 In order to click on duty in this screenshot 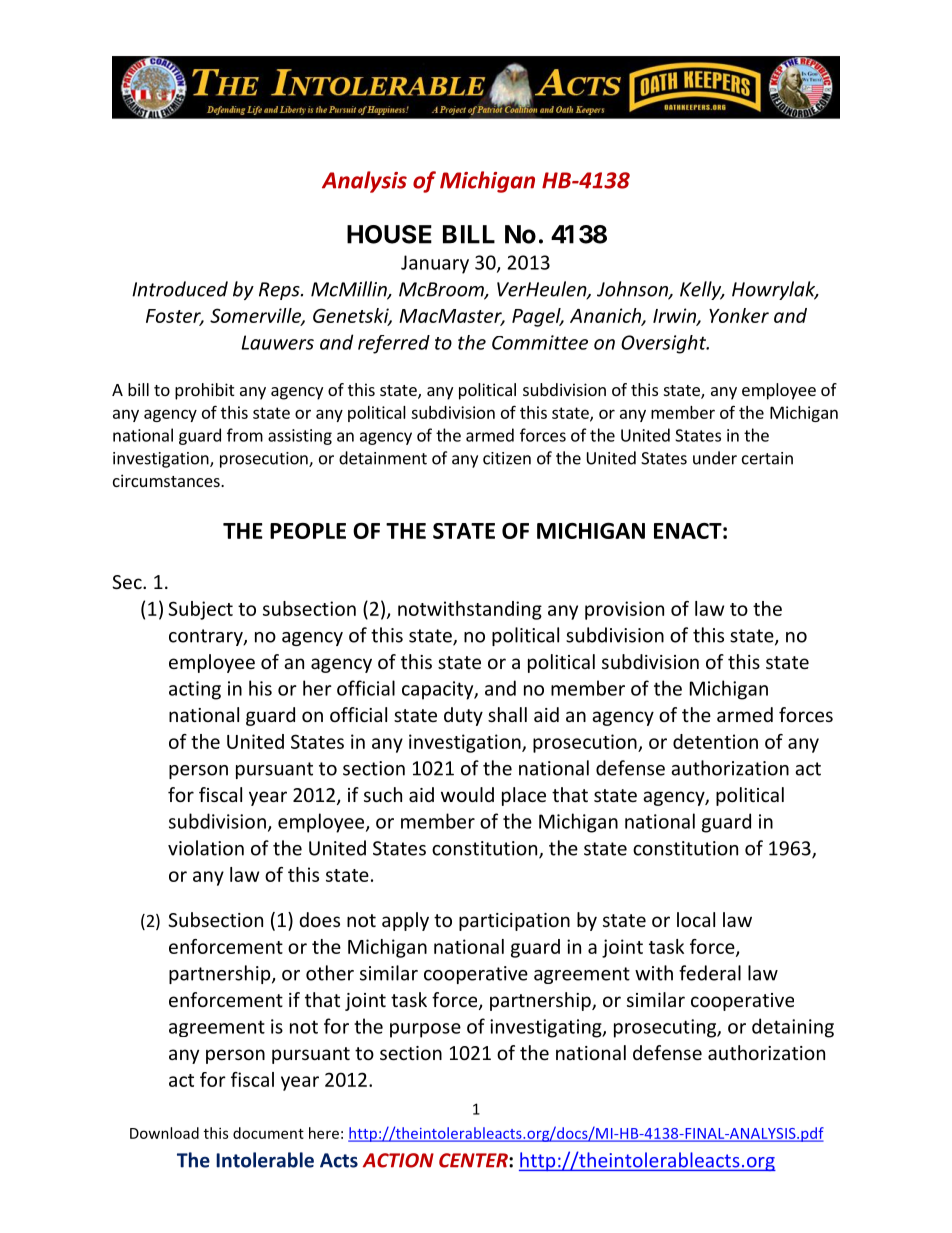, I will do `click(463, 716)`.
